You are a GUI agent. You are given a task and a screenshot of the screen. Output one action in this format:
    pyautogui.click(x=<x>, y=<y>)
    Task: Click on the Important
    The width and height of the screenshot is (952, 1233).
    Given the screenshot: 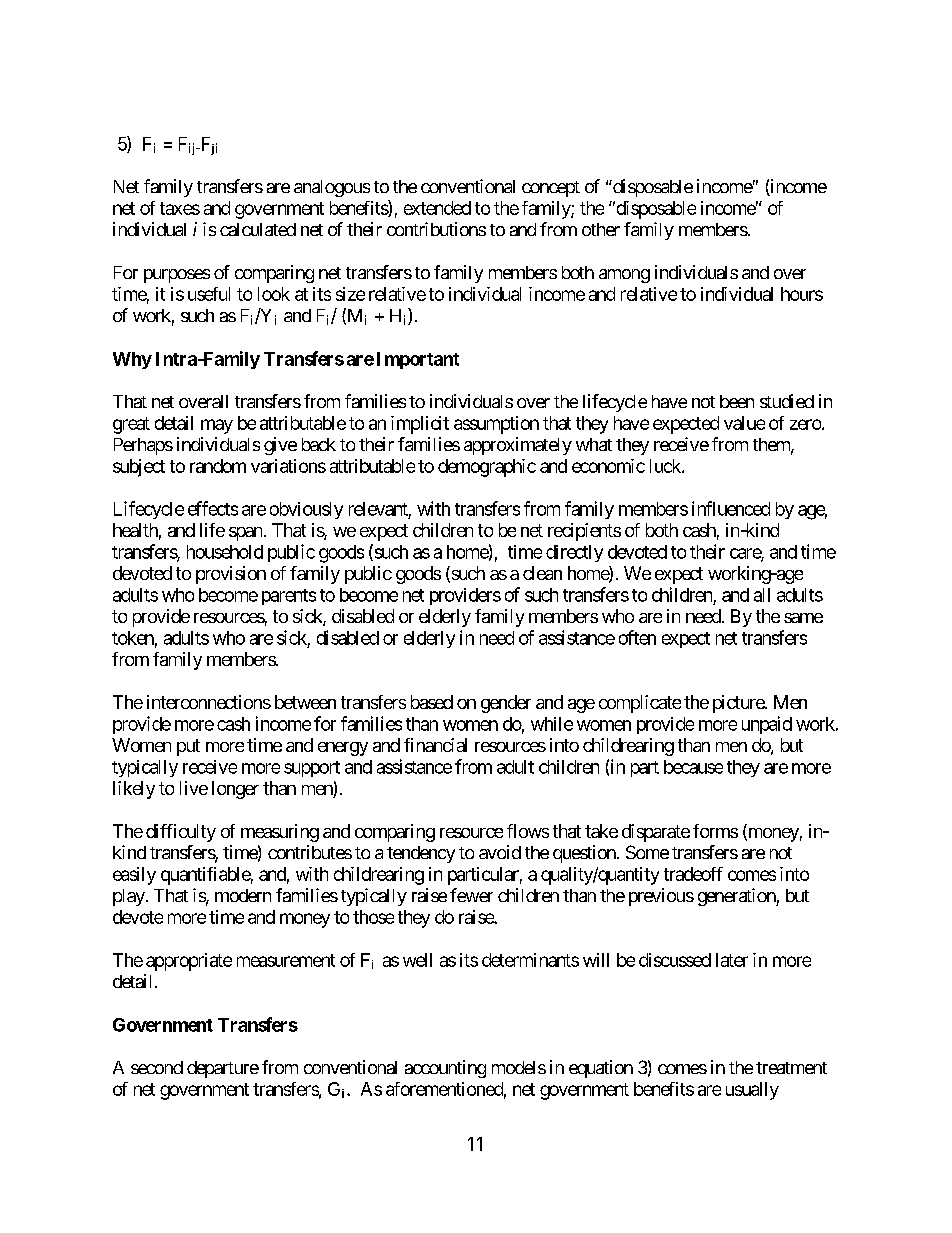 What is the action you would take?
    pyautogui.click(x=418, y=360)
